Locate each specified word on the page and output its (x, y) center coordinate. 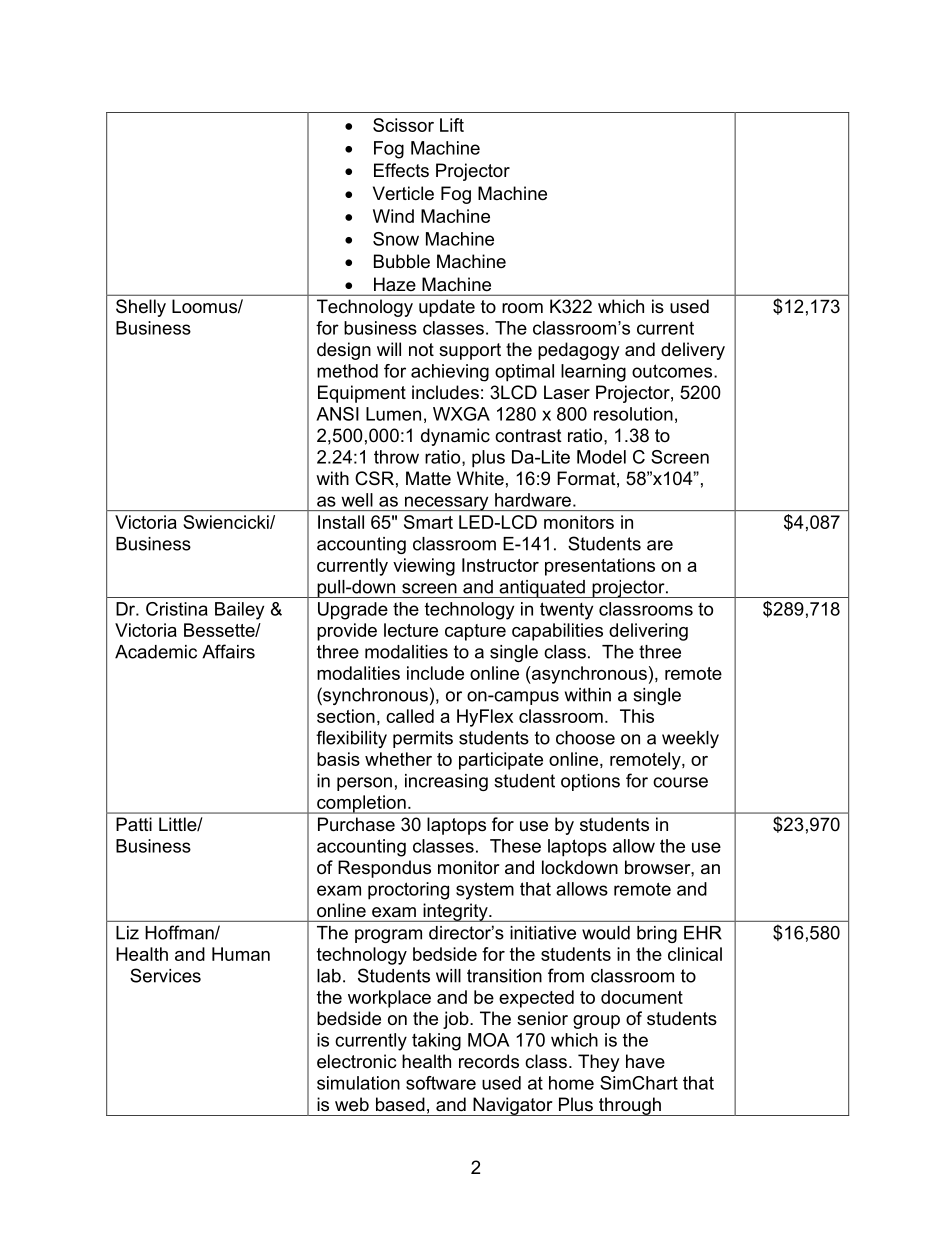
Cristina (177, 609)
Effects (401, 170)
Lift (452, 125)
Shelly (141, 308)
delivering (648, 632)
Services (165, 975)
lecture (411, 630)
